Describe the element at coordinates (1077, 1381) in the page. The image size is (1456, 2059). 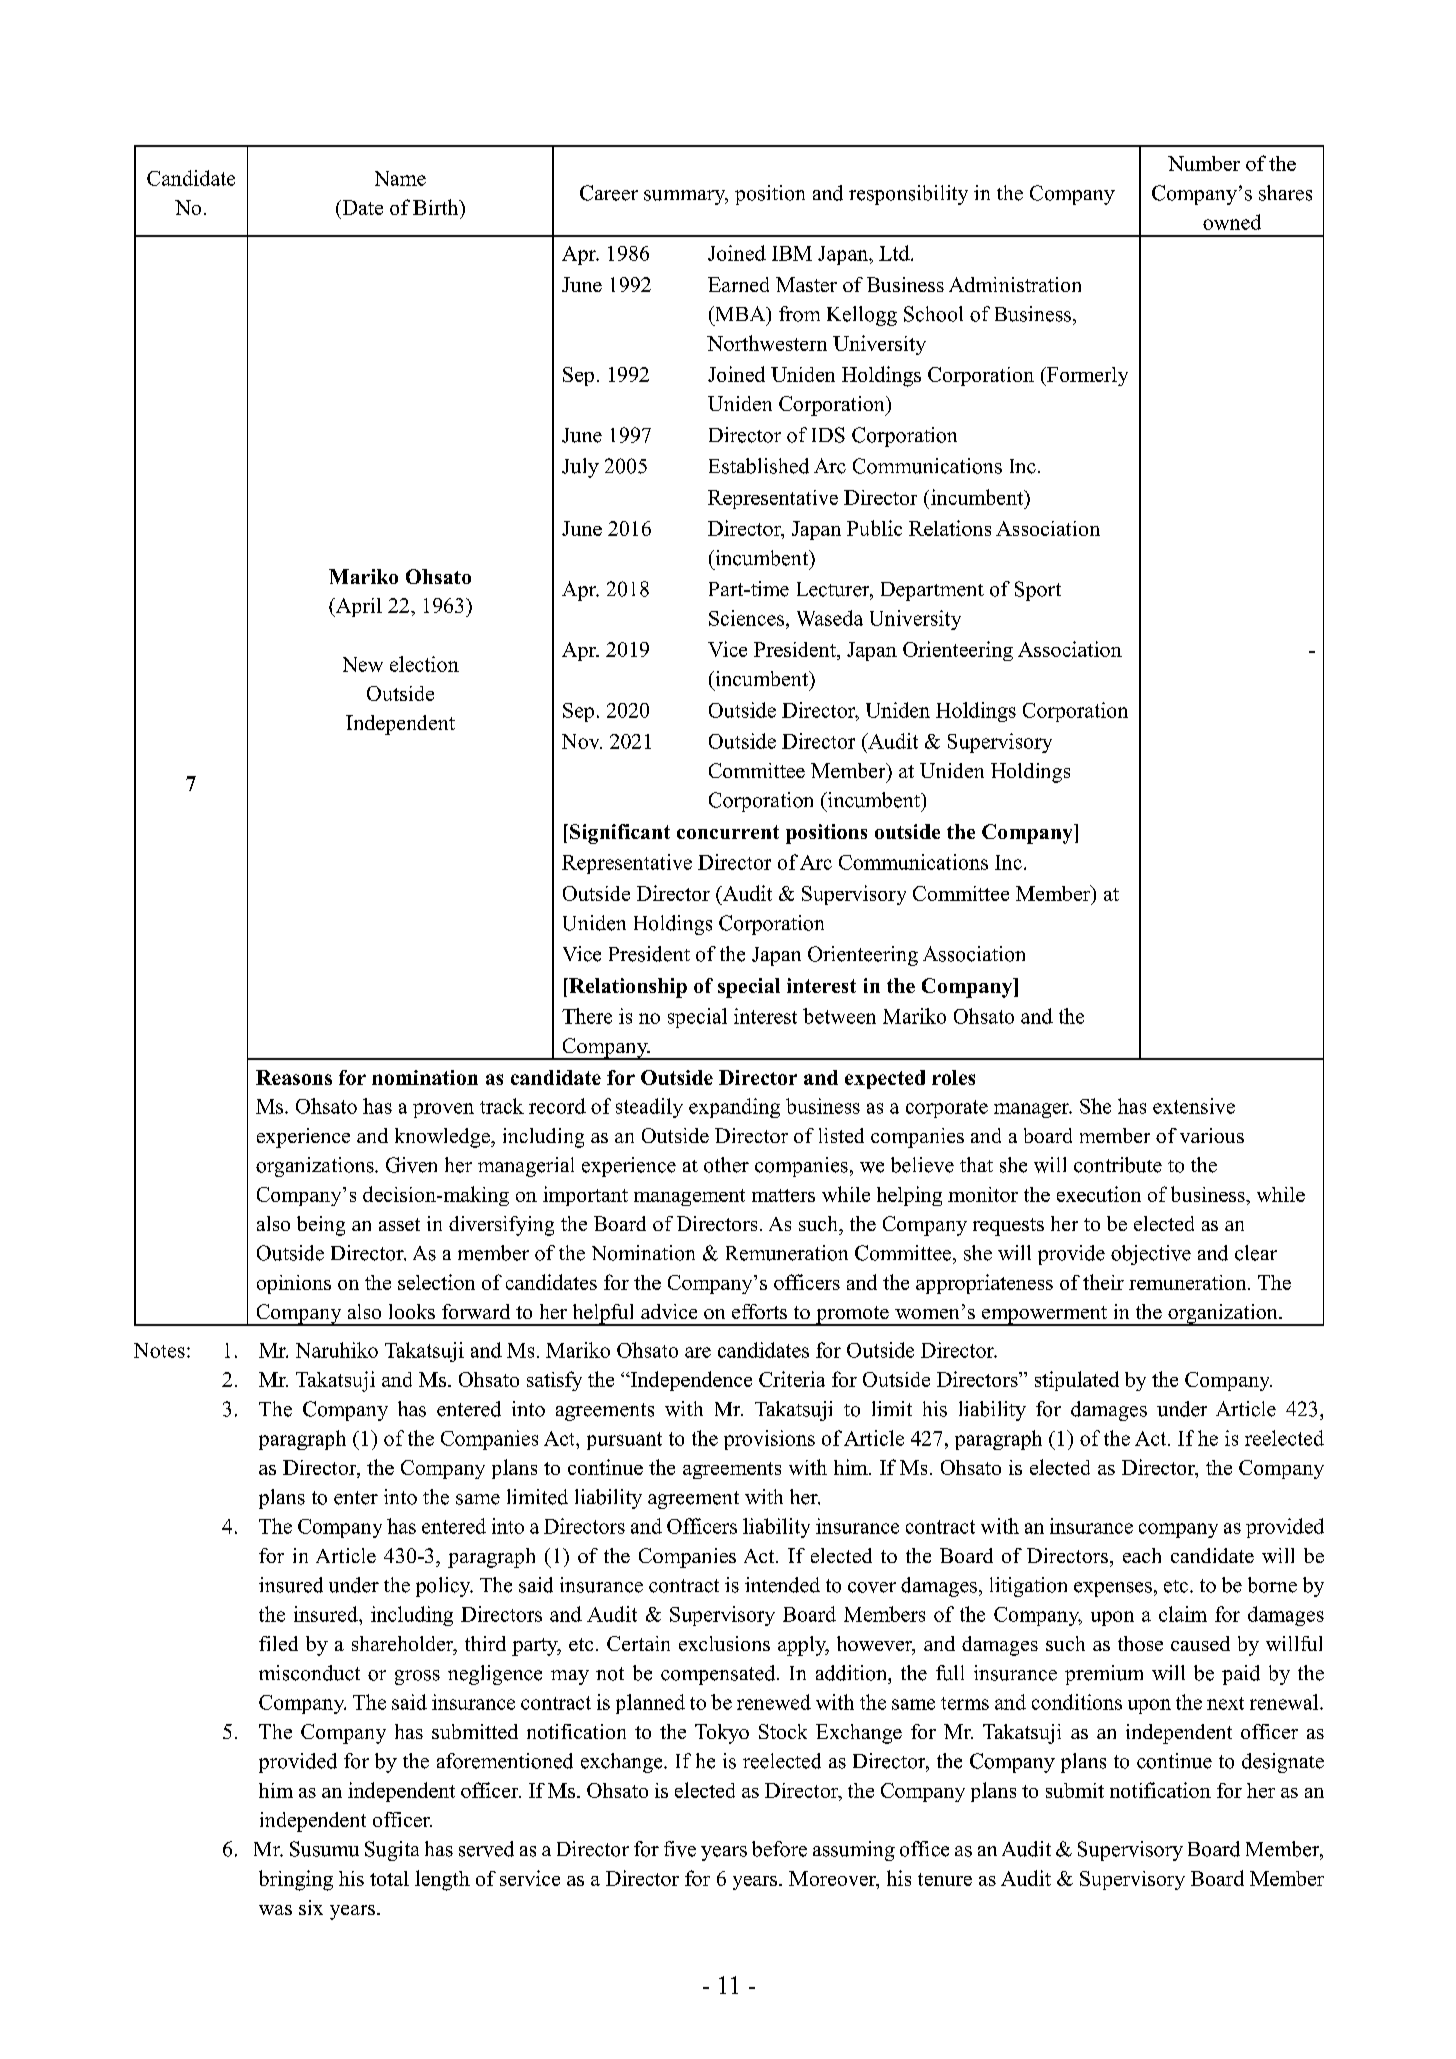
I see `stipulated` at that location.
